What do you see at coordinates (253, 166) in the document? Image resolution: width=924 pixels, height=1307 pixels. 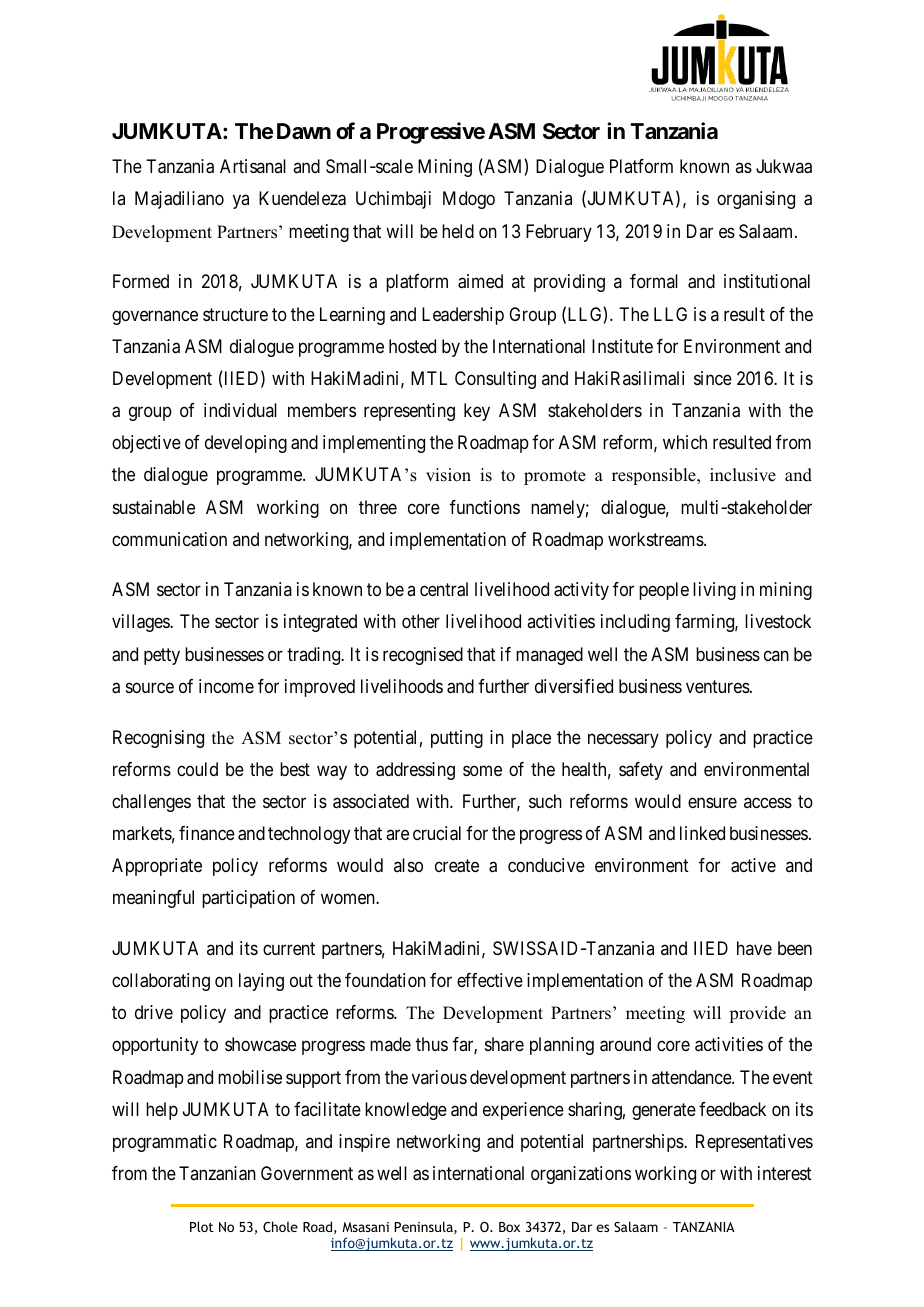 I see `Artisanal` at bounding box center [253, 166].
